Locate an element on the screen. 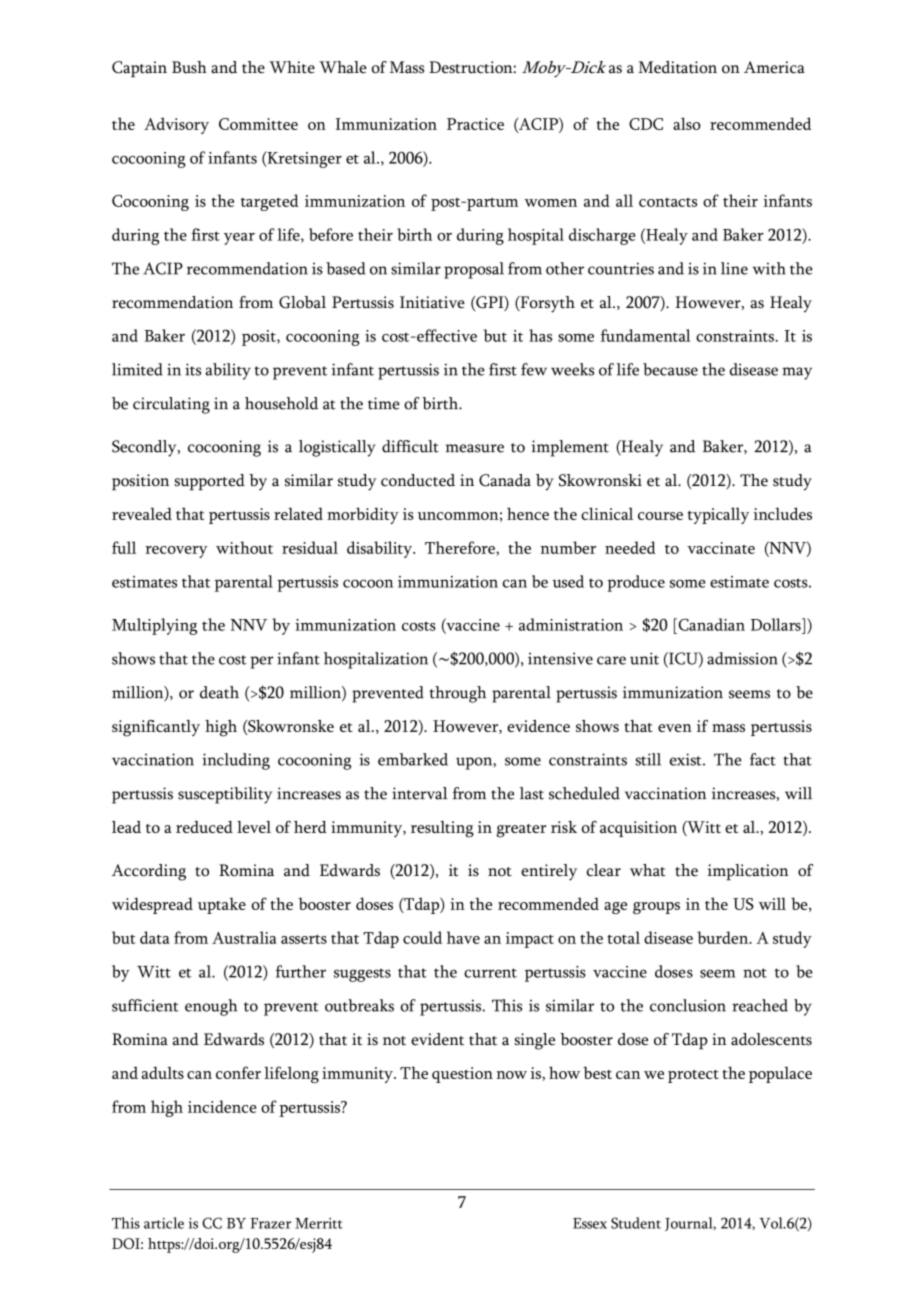  Canadian is located at coordinates (710, 624).
